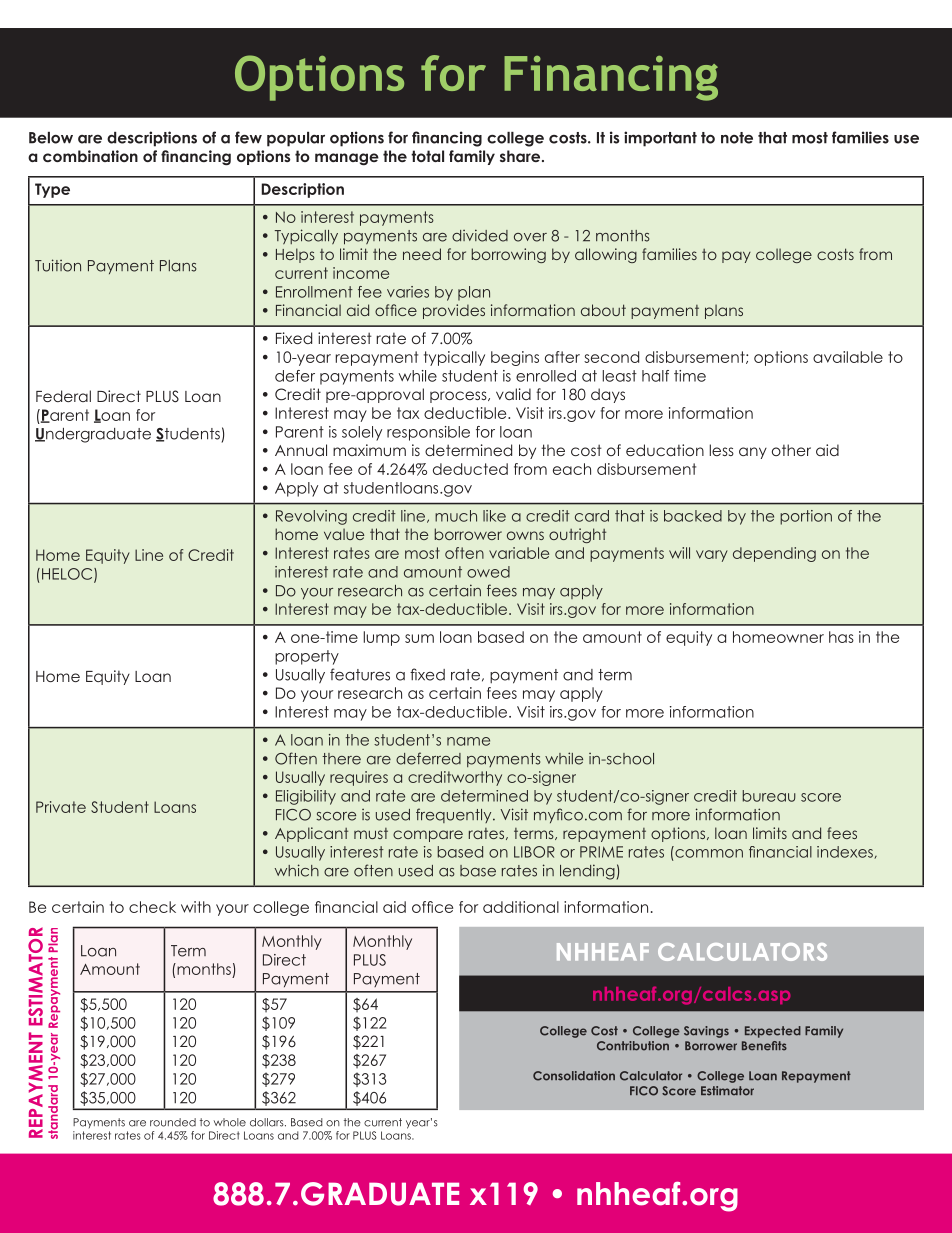 This screenshot has height=1233, width=952. Describe the element at coordinates (152, 907) in the screenshot. I see `check` at that location.
